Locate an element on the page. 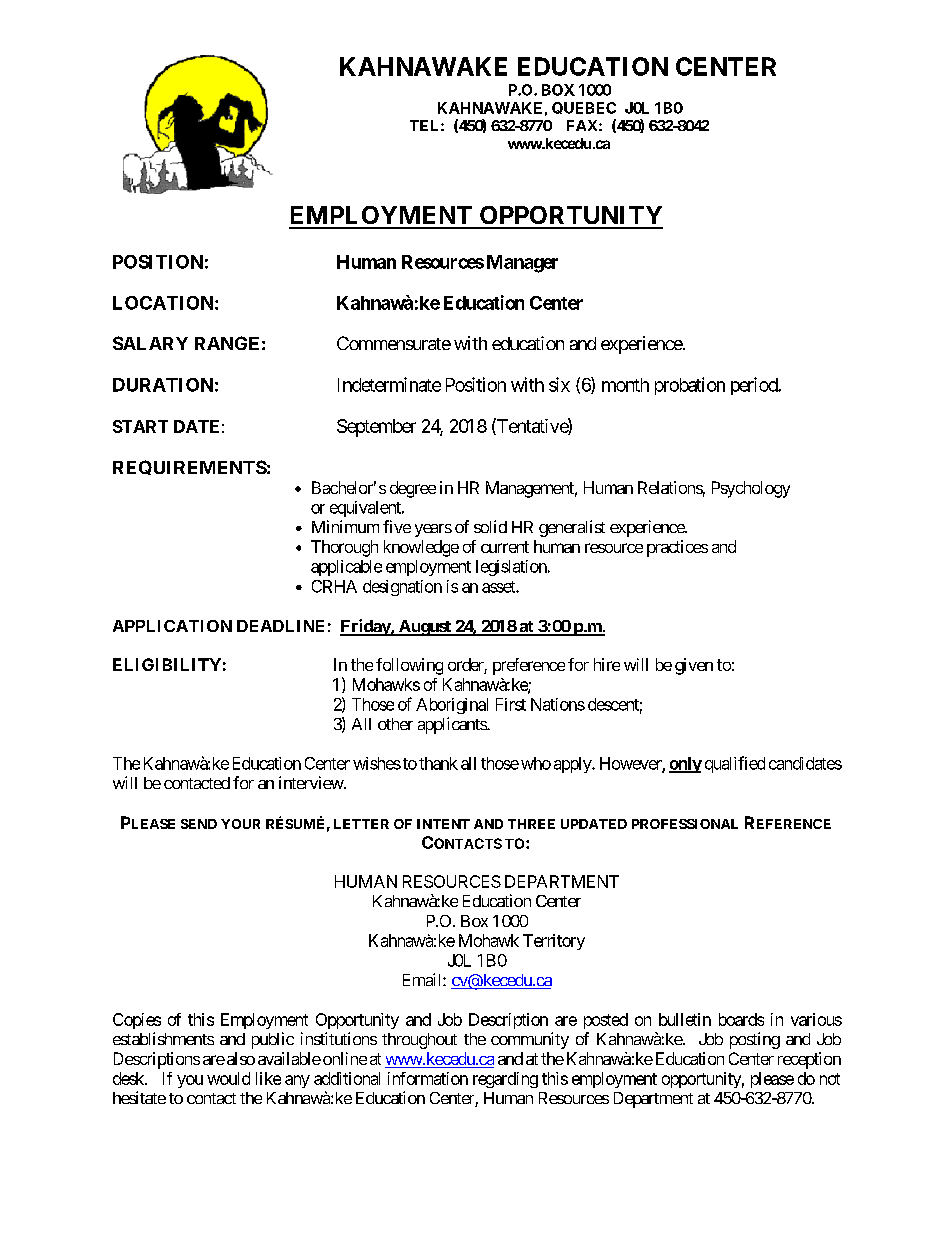 The image size is (952, 1233). would is located at coordinates (228, 1078).
